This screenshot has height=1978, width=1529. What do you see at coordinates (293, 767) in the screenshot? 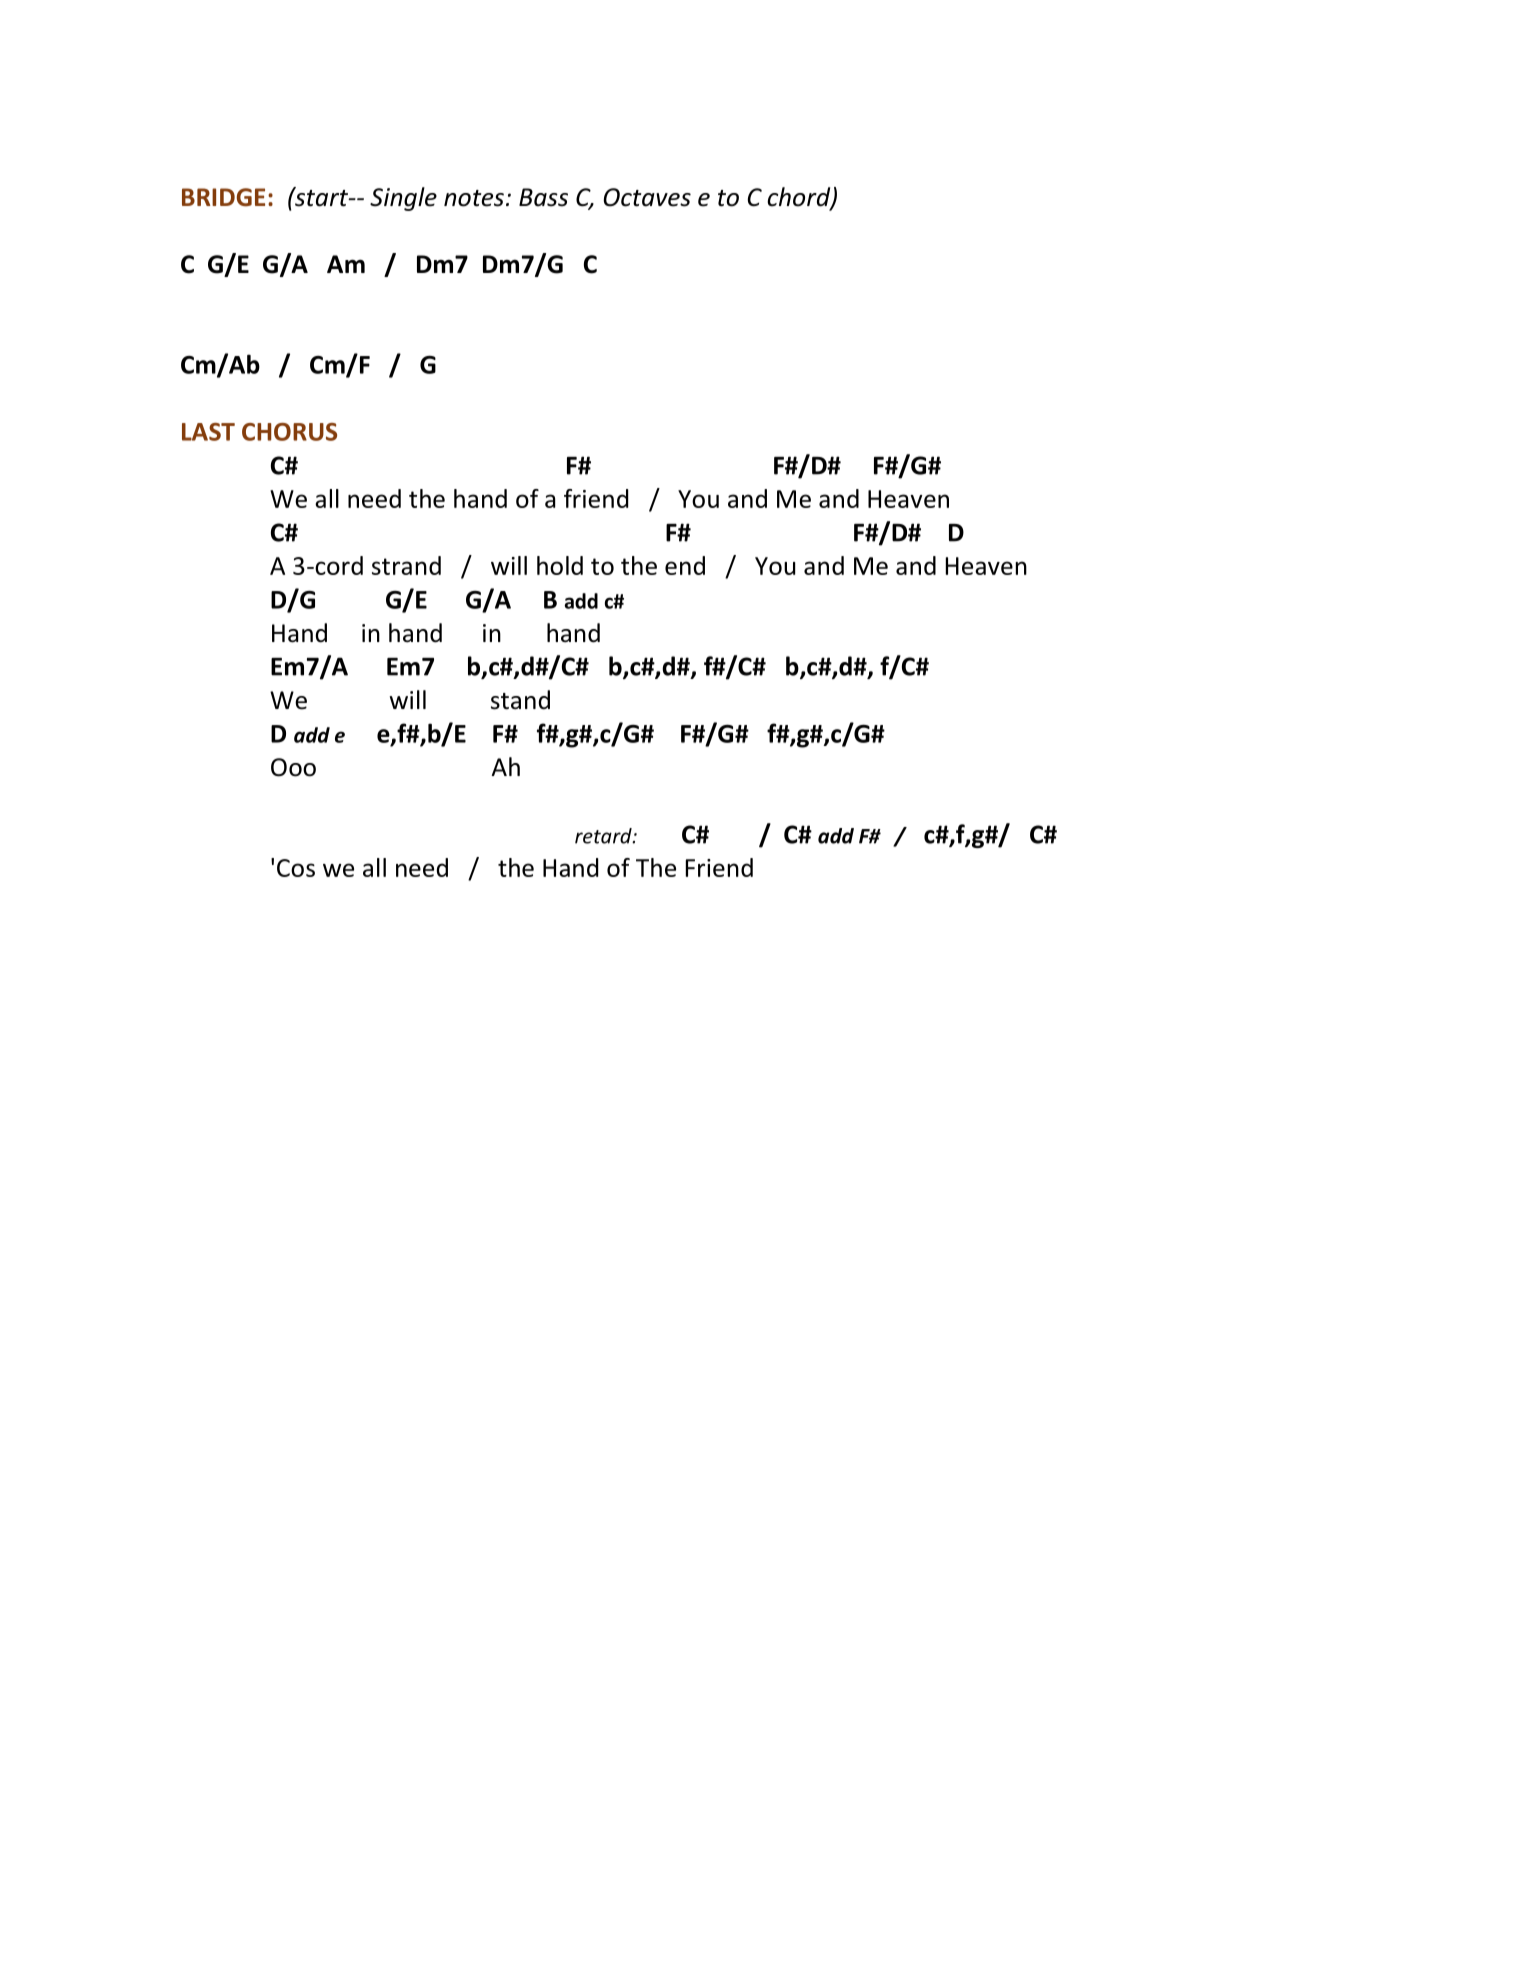
I see `Ooo` at bounding box center [293, 767].
